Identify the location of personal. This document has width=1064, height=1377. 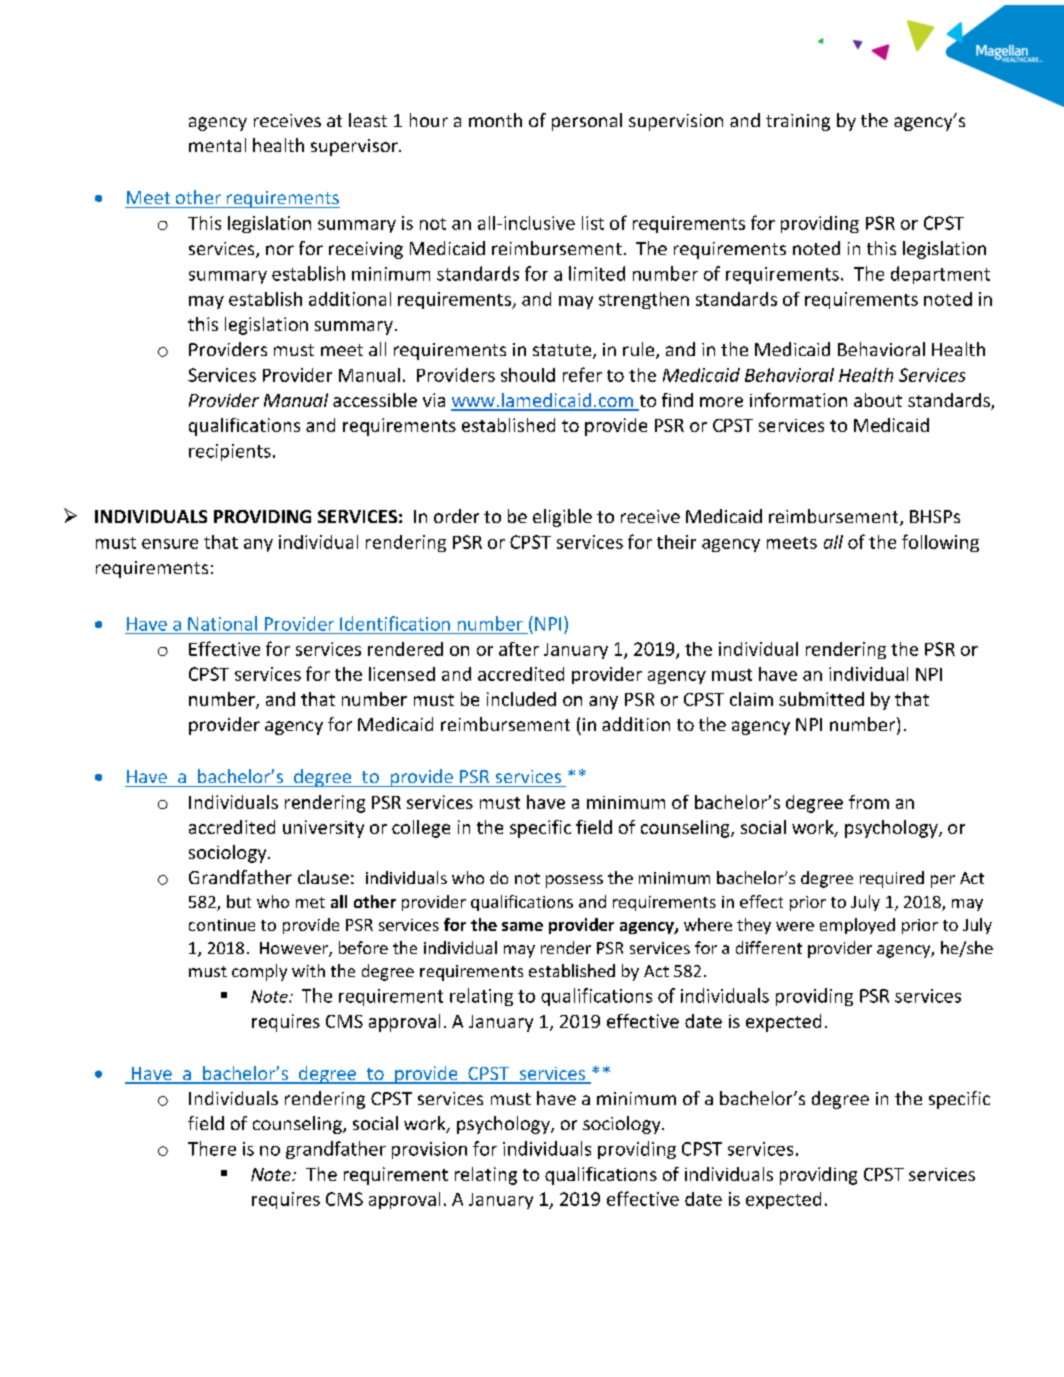
(587, 122).
